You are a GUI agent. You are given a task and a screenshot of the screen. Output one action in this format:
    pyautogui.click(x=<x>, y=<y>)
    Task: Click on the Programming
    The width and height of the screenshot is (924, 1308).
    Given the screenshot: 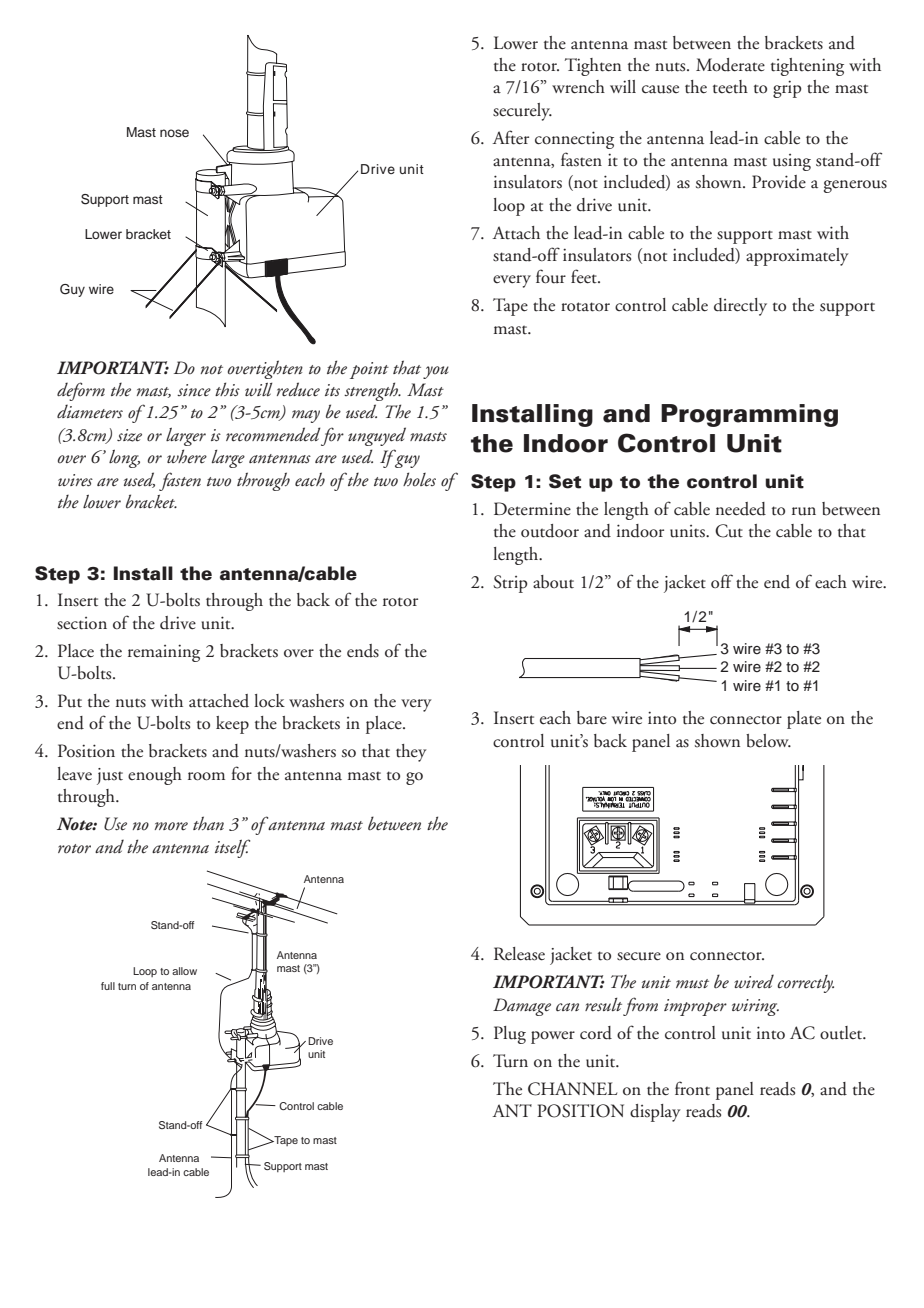 What is the action you would take?
    pyautogui.click(x=749, y=415)
